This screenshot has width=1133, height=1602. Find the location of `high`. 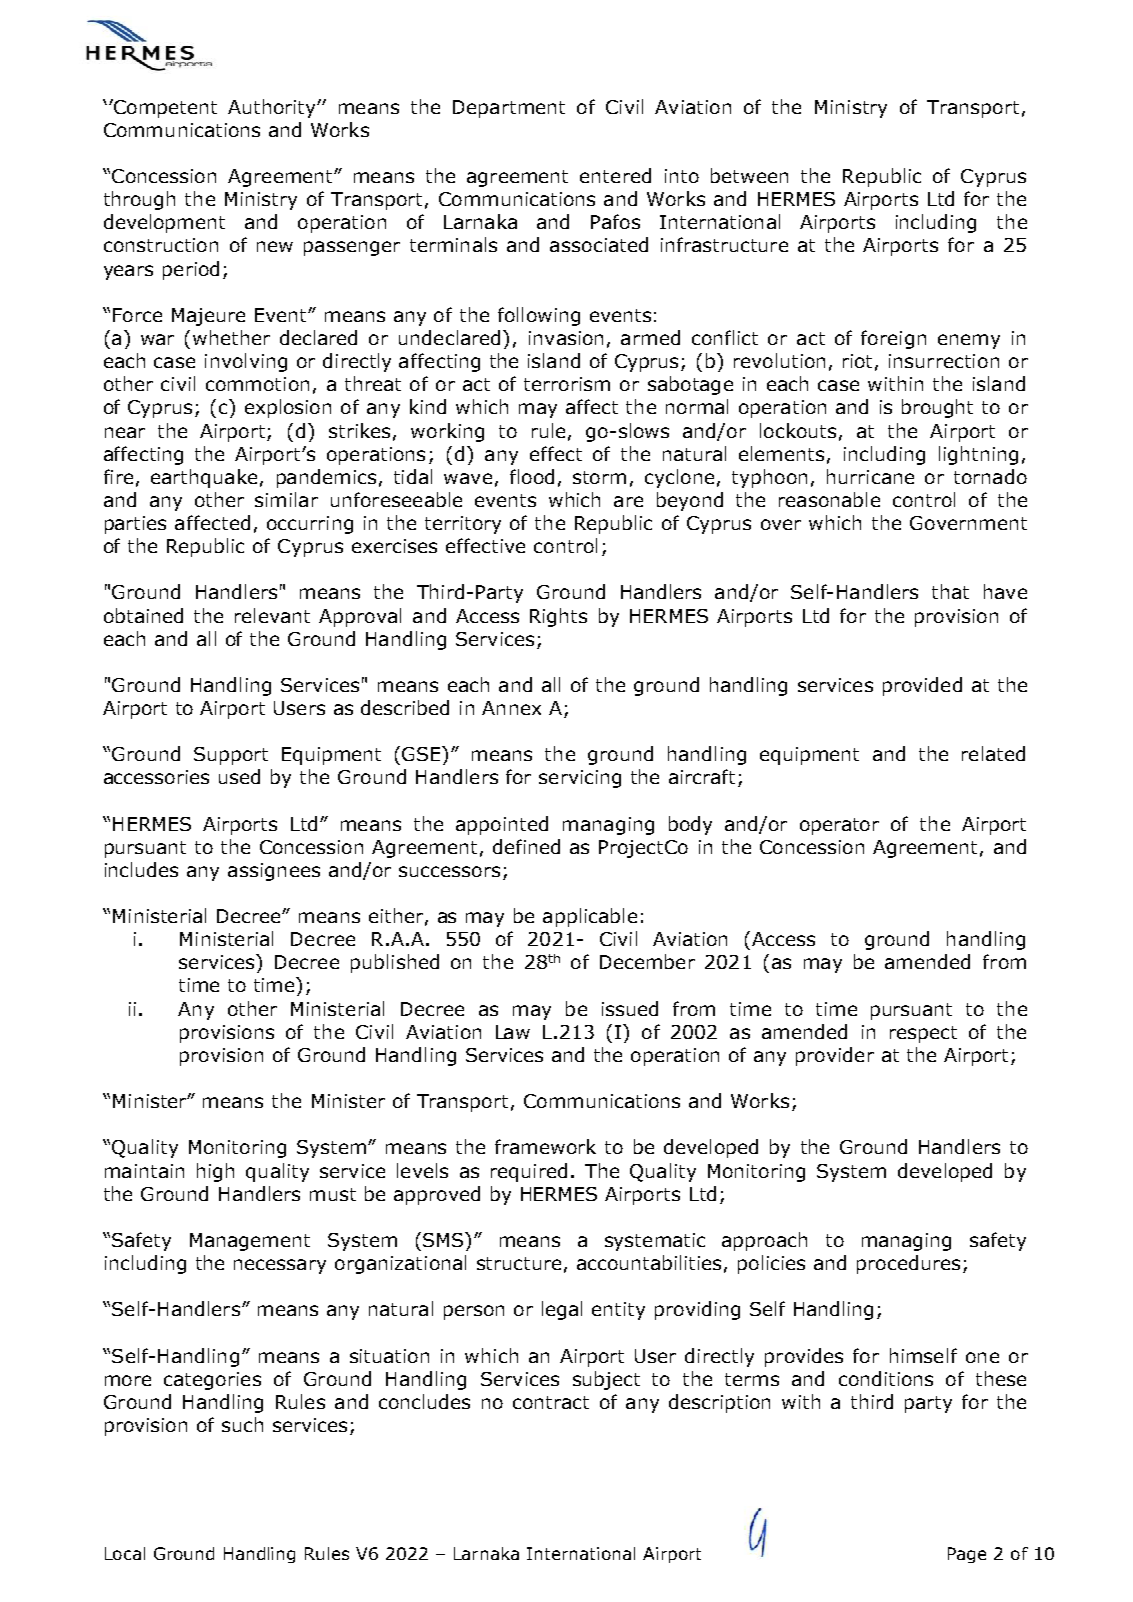

high is located at coordinates (215, 1172).
